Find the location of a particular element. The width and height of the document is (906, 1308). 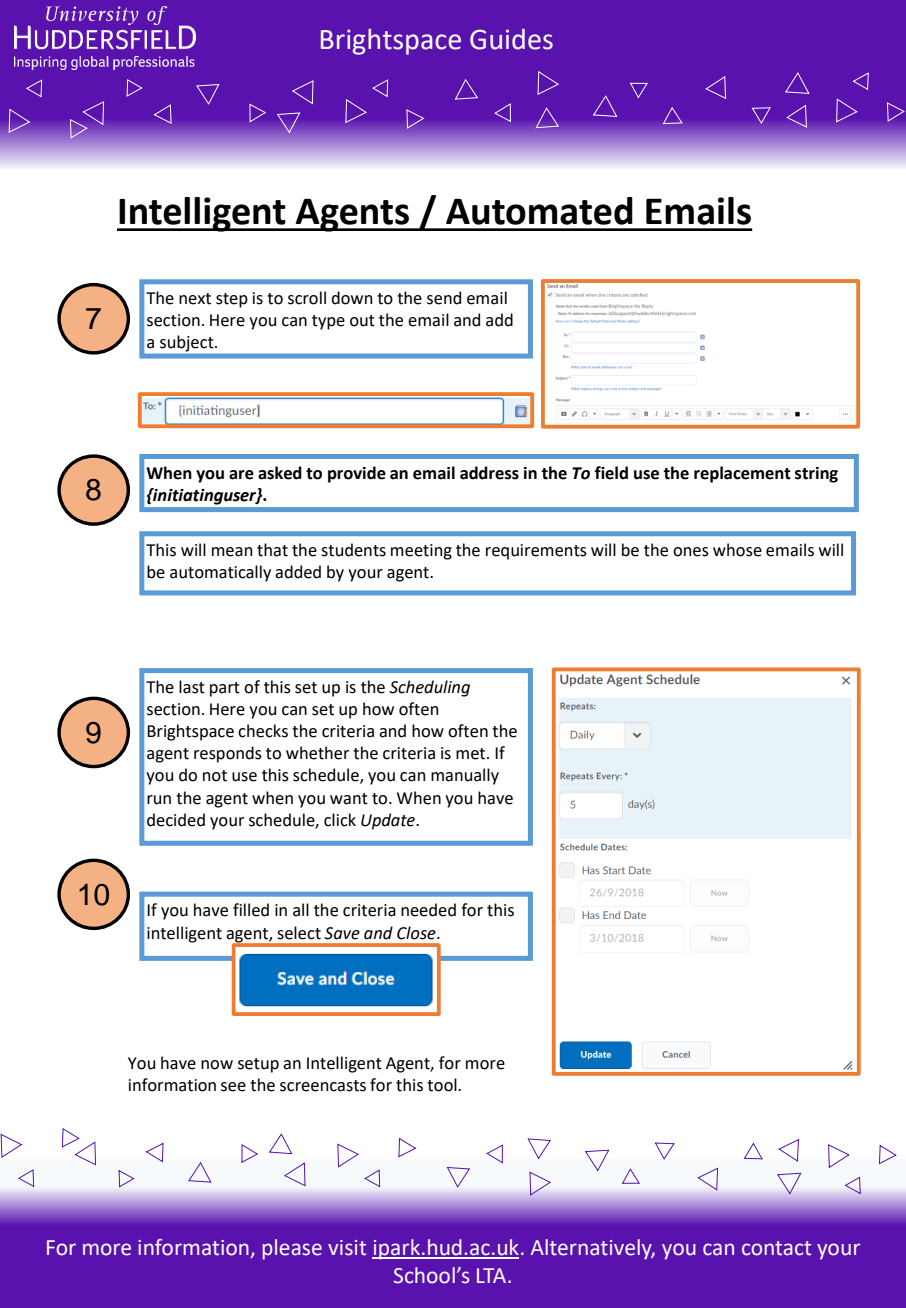

replacement is located at coordinates (742, 474).
